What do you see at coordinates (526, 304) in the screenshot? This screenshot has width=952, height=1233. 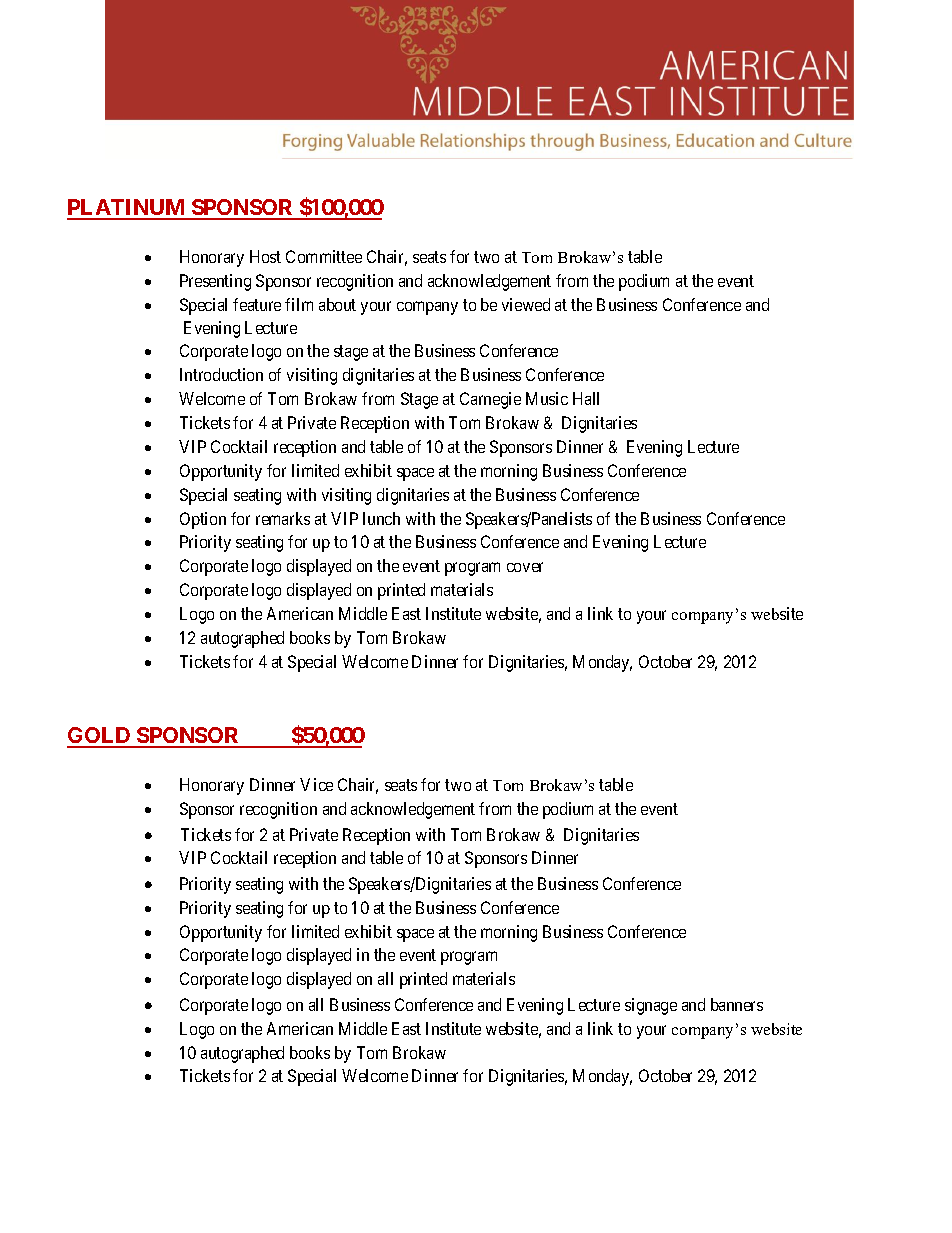 I see `viewed` at bounding box center [526, 304].
